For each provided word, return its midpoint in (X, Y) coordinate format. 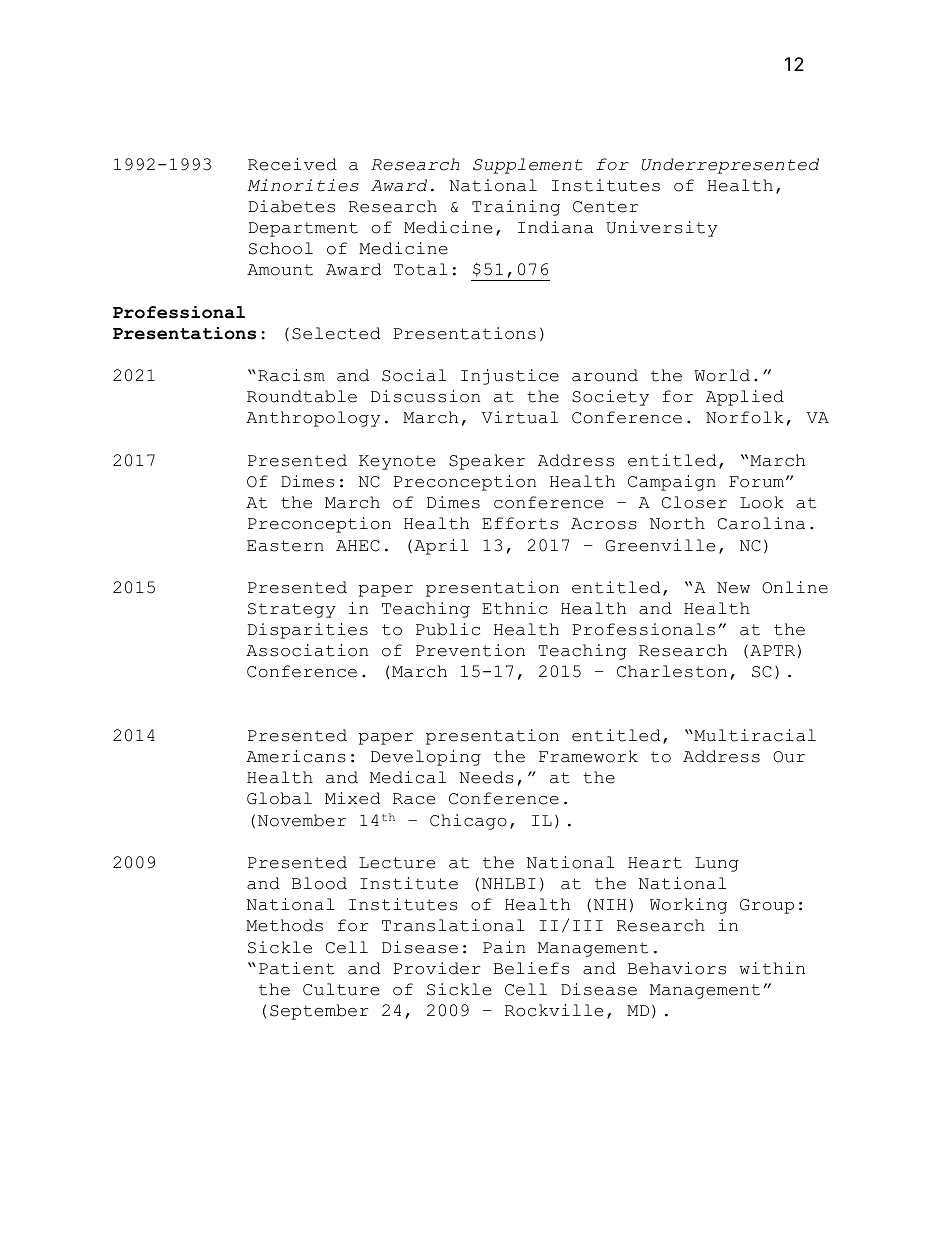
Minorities (303, 185)
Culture (341, 989)
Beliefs (531, 968)
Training (516, 208)
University (661, 229)
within (772, 968)
